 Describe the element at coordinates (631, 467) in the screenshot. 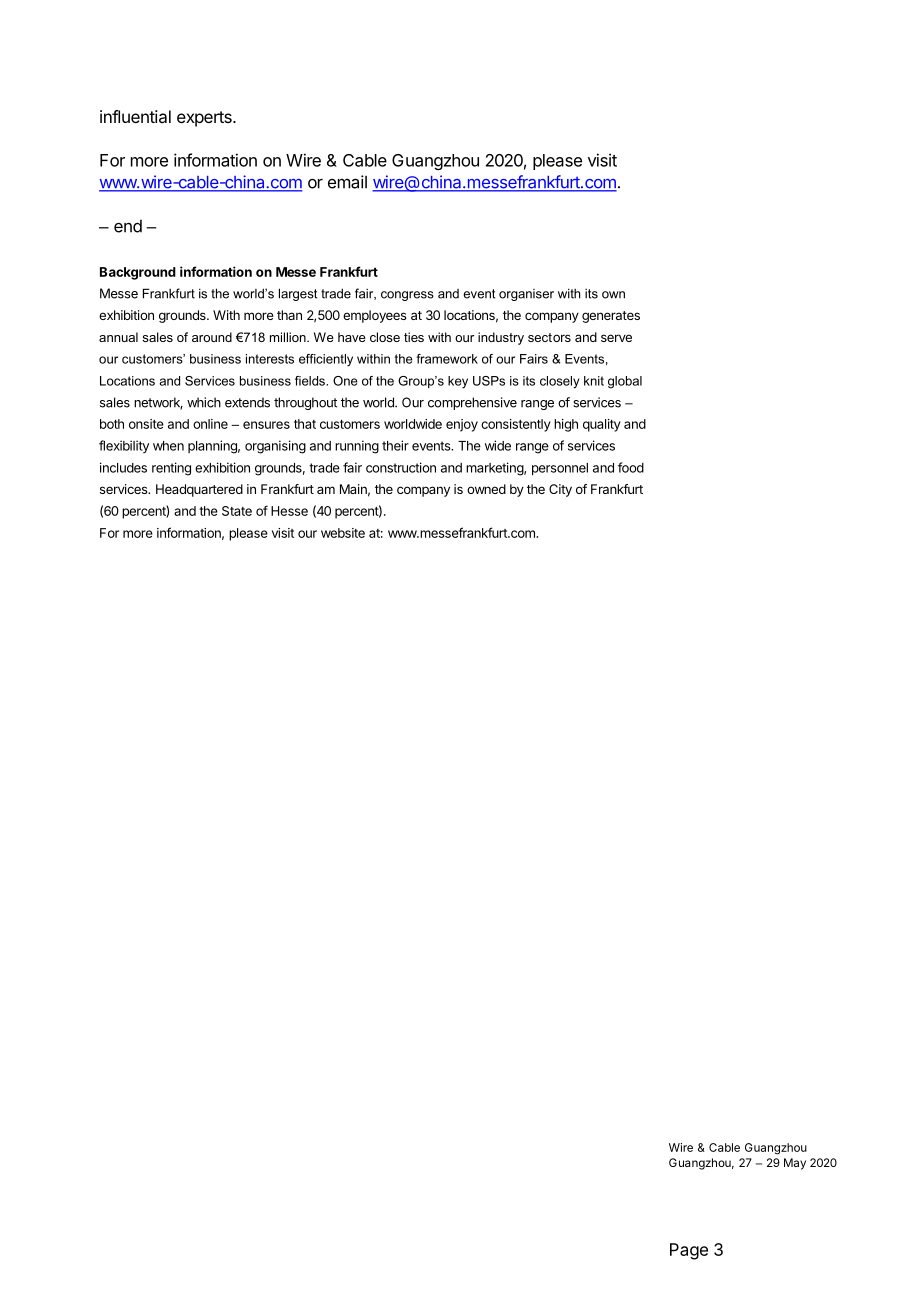

I see `food` at that location.
